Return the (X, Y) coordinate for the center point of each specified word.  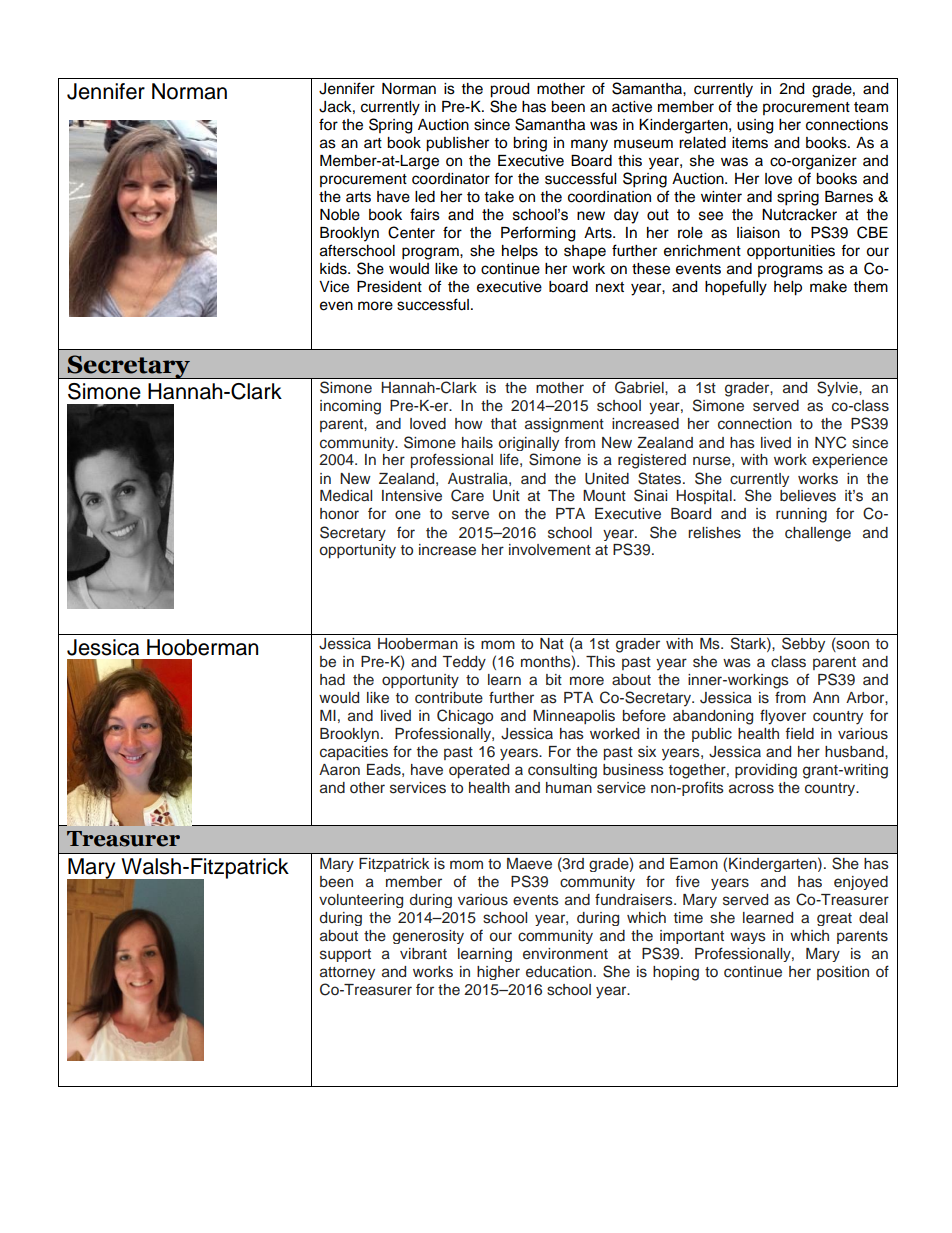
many (589, 145)
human (569, 788)
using (755, 126)
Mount (604, 496)
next (610, 287)
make (828, 287)
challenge (818, 534)
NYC (830, 442)
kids (334, 269)
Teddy (464, 663)
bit (554, 679)
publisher (457, 144)
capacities (354, 753)
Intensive (412, 496)
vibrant (423, 953)
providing (766, 771)
